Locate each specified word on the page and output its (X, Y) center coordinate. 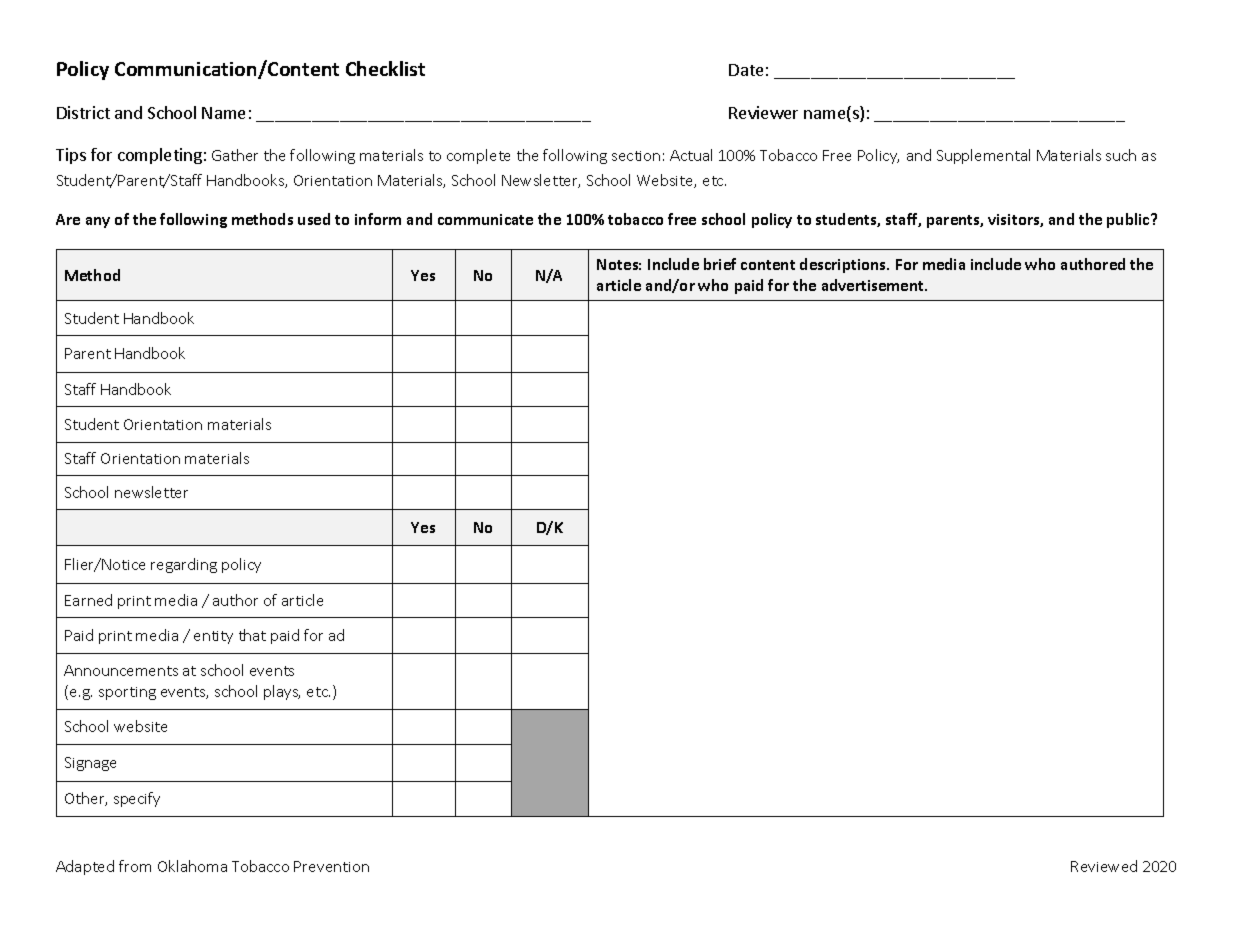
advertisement (874, 285)
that (252, 635)
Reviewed (1104, 866)
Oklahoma (192, 866)
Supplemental (983, 156)
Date (746, 70)
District (83, 112)
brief (720, 264)
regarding (184, 565)
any (98, 222)
